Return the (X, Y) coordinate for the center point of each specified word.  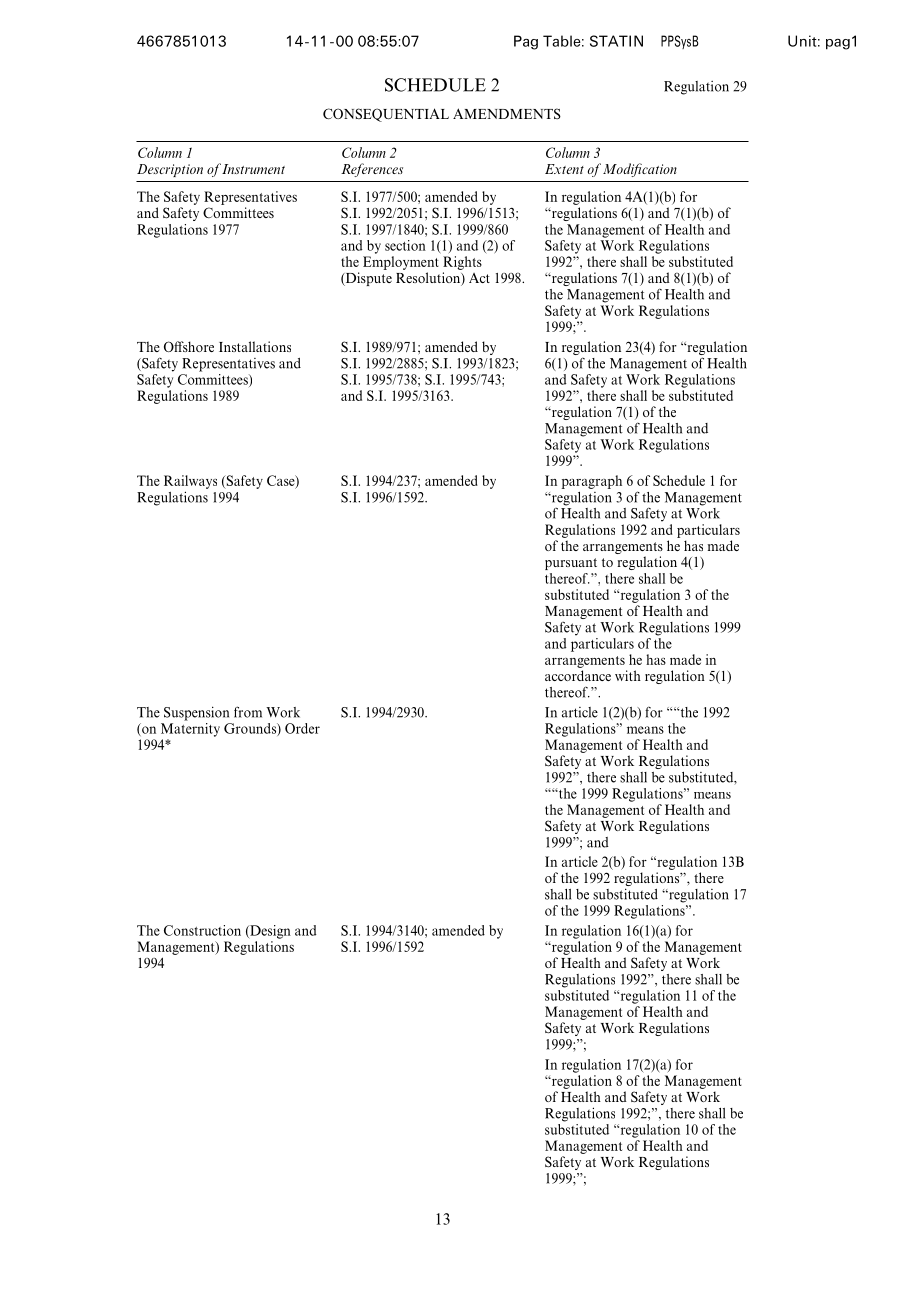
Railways (190, 482)
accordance (578, 675)
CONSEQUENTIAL (386, 115)
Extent (564, 169)
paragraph (592, 482)
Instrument (253, 169)
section (405, 245)
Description (170, 170)
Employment (401, 263)
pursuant (571, 564)
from (248, 712)
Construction (202, 930)
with (628, 675)
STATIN (616, 41)
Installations (255, 346)
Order (302, 728)
